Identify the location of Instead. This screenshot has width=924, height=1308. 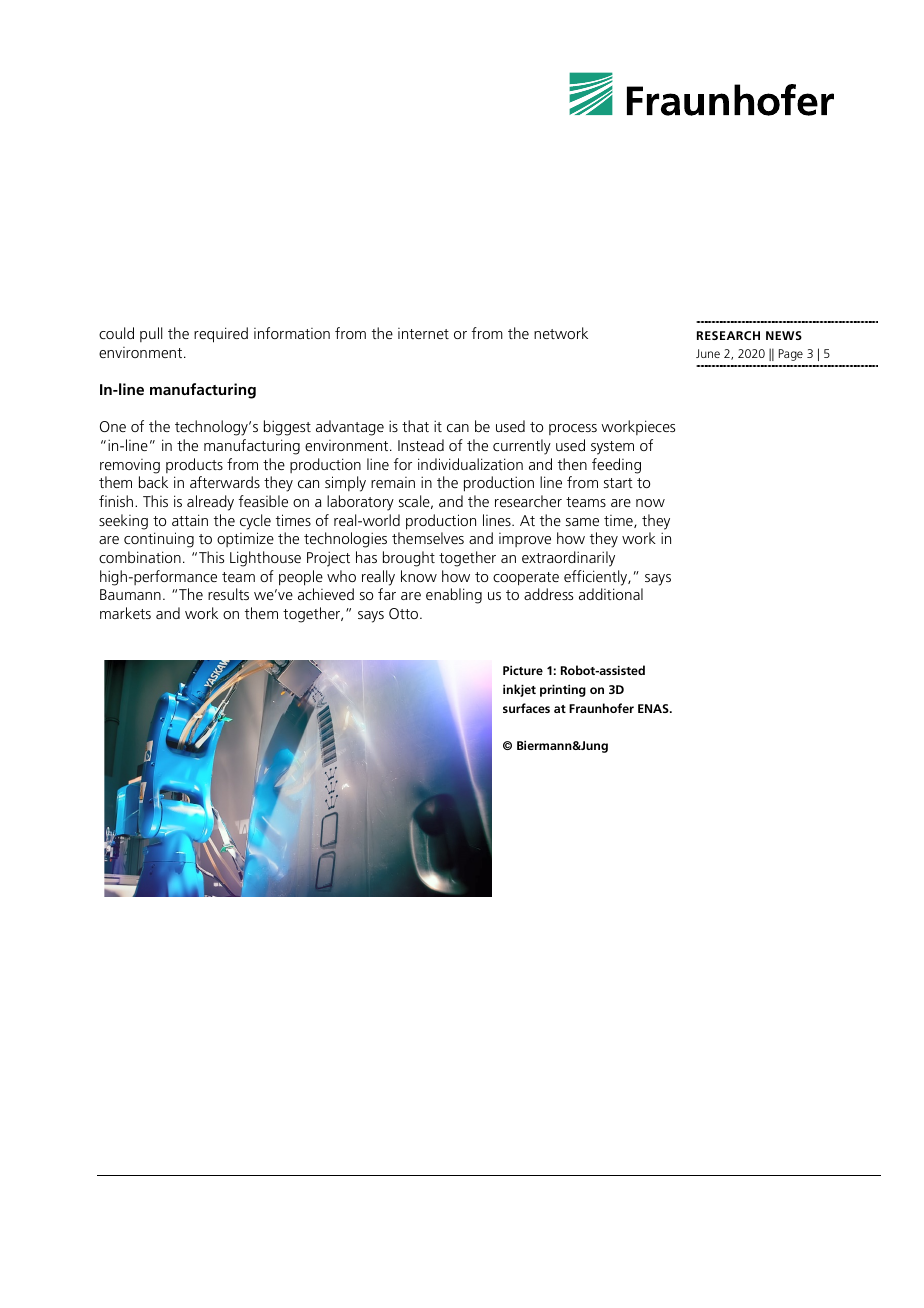
(421, 445).
